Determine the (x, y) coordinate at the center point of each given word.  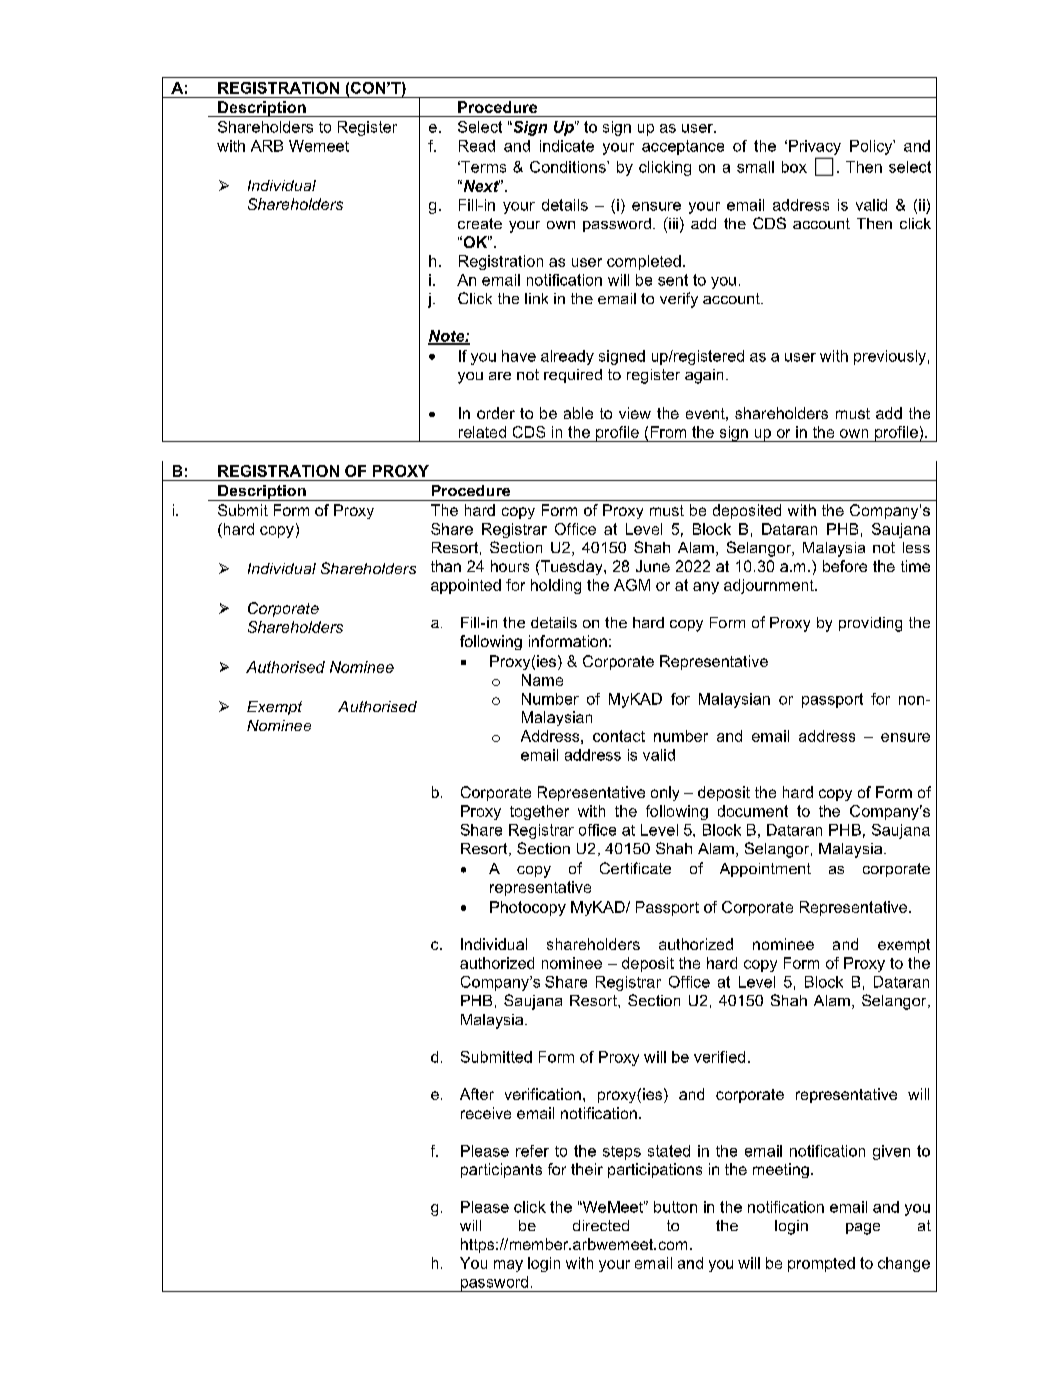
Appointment (765, 870)
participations (655, 1170)
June (653, 566)
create (480, 223)
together (539, 812)
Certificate (635, 868)
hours (510, 566)
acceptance (683, 147)
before (845, 566)
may (508, 1266)
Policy (872, 147)
